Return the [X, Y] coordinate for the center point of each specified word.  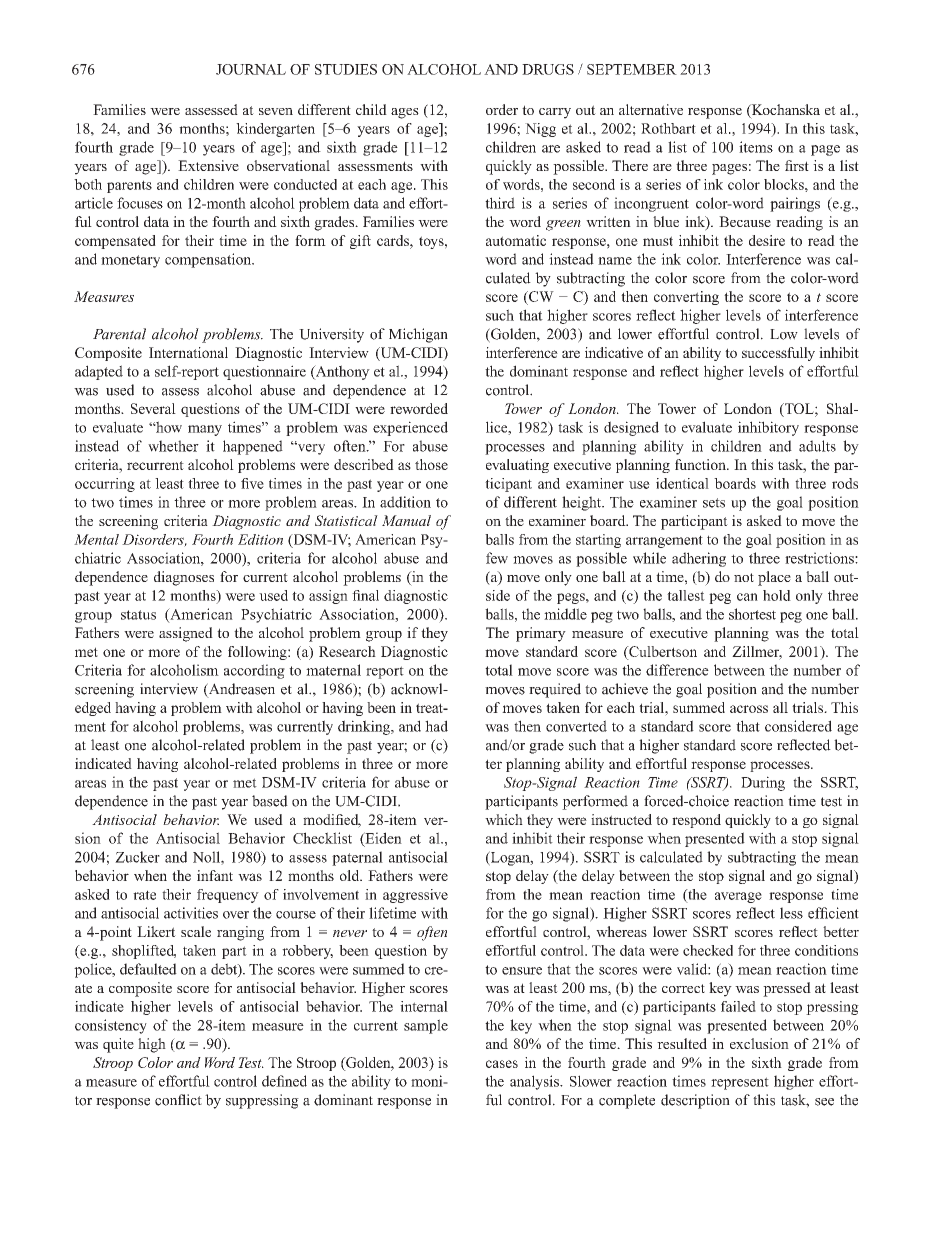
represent [740, 1083]
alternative [651, 109]
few [497, 558]
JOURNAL [251, 69]
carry [555, 113]
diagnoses [184, 578]
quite [118, 1045]
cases [502, 1064]
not [744, 577]
